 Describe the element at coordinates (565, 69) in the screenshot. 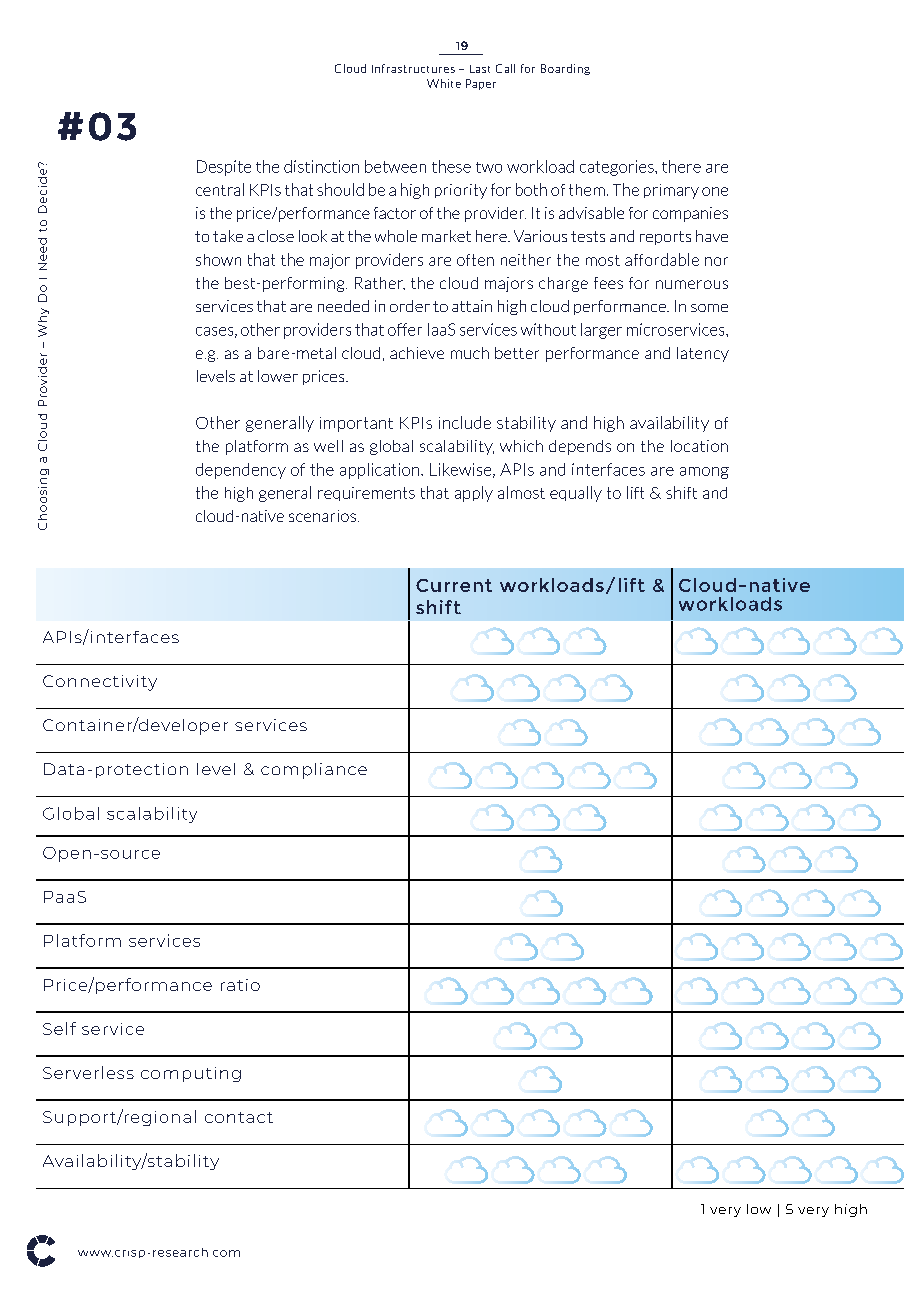

I see `Boarding` at that location.
